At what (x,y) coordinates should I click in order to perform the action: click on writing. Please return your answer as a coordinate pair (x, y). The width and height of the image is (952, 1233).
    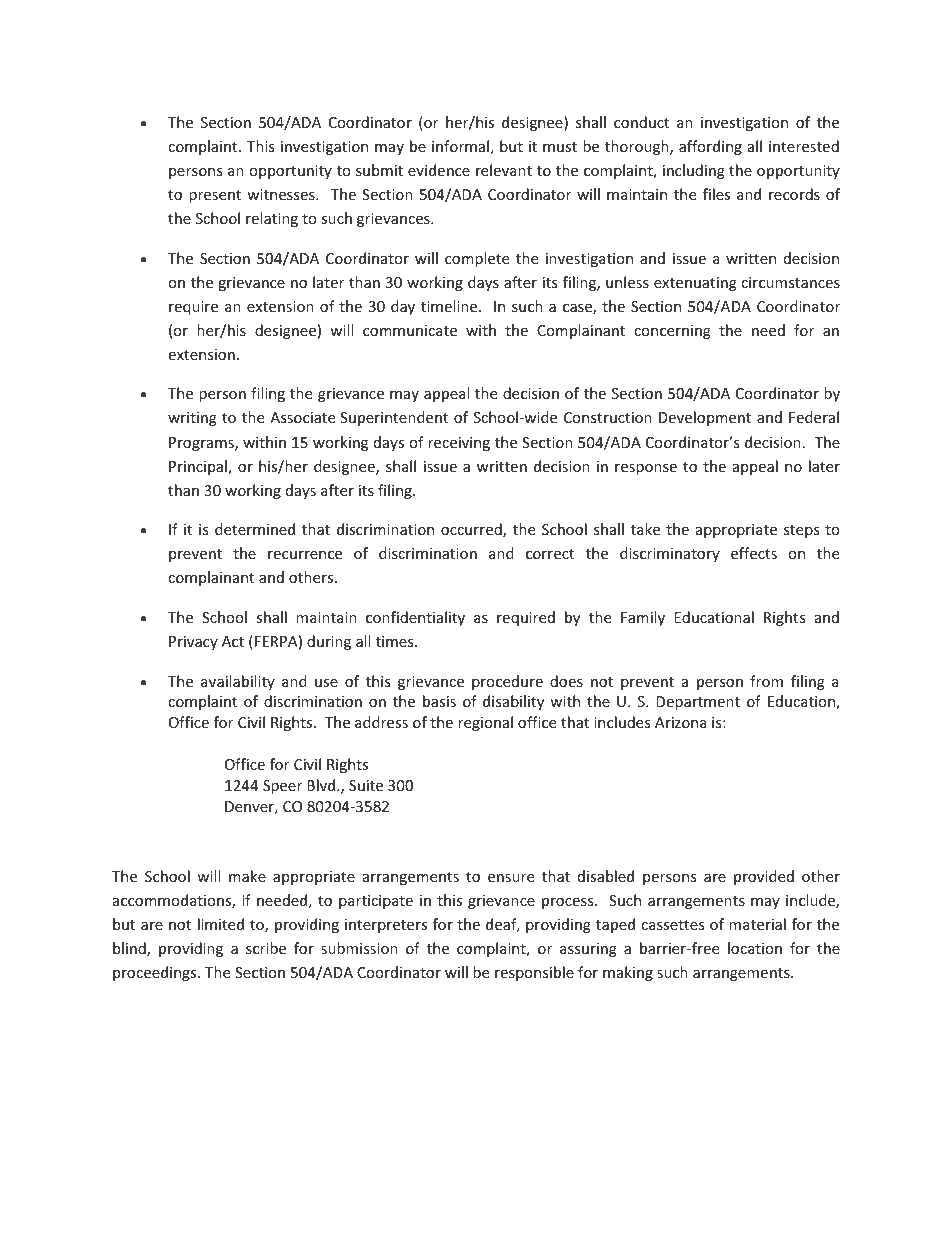
    Looking at the image, I should click on (192, 419).
